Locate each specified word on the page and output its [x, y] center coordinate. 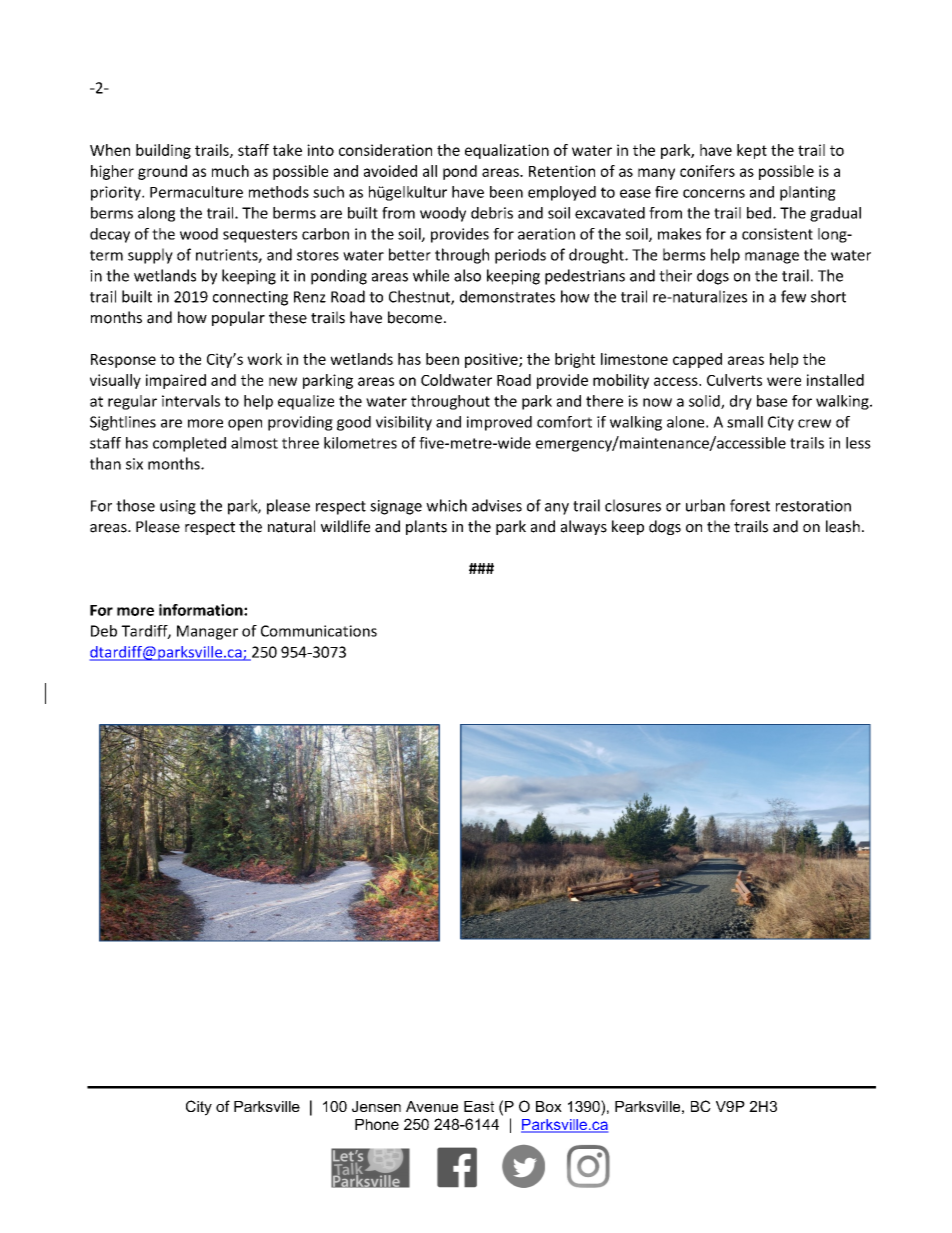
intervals [191, 401]
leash [843, 526]
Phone [377, 1124]
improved [499, 423]
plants [426, 527]
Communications [319, 631]
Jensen [376, 1106]
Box [549, 1106]
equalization [507, 151]
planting [808, 193]
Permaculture [196, 192]
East [479, 1106]
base [772, 401]
